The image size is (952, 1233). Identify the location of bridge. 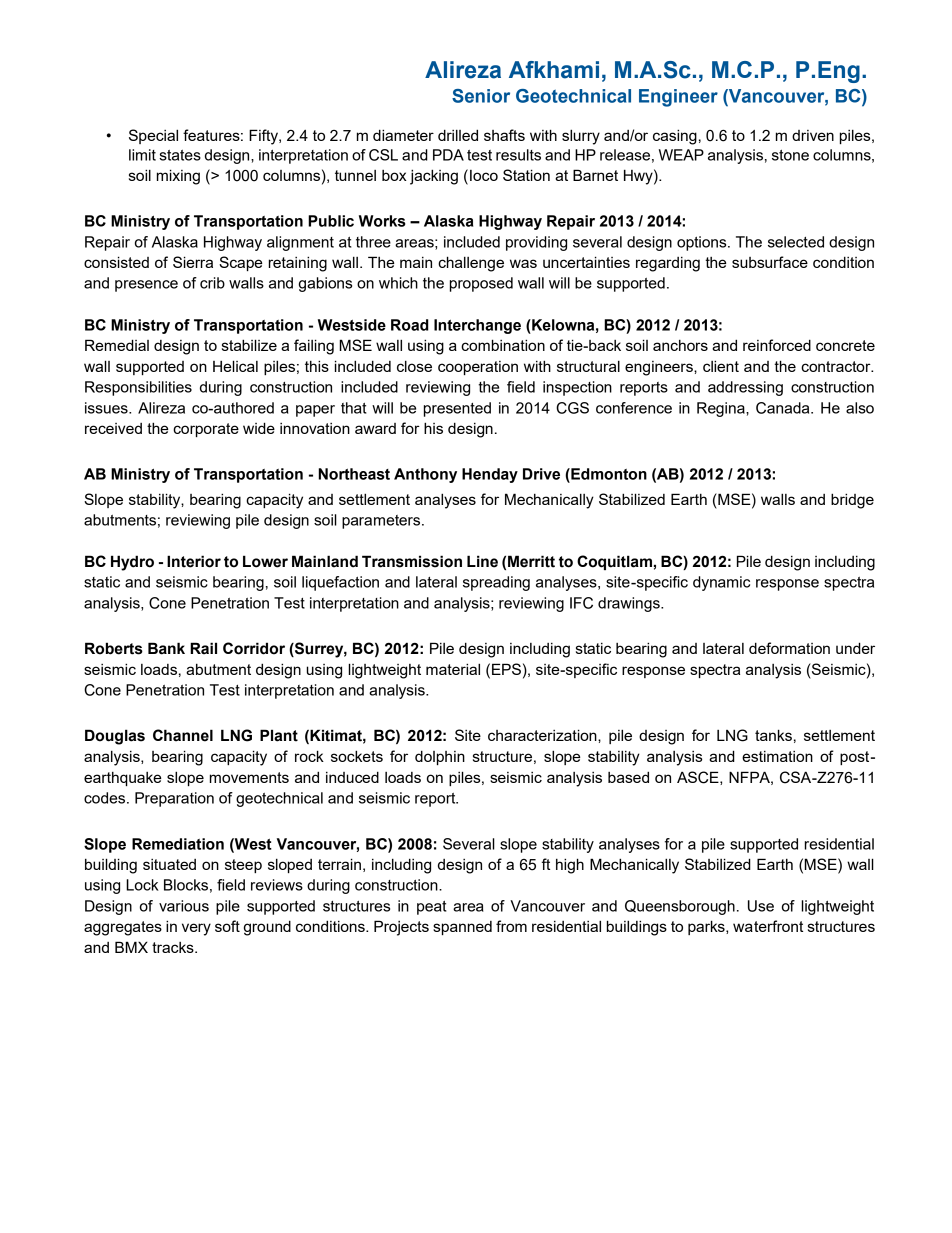
(852, 501).
